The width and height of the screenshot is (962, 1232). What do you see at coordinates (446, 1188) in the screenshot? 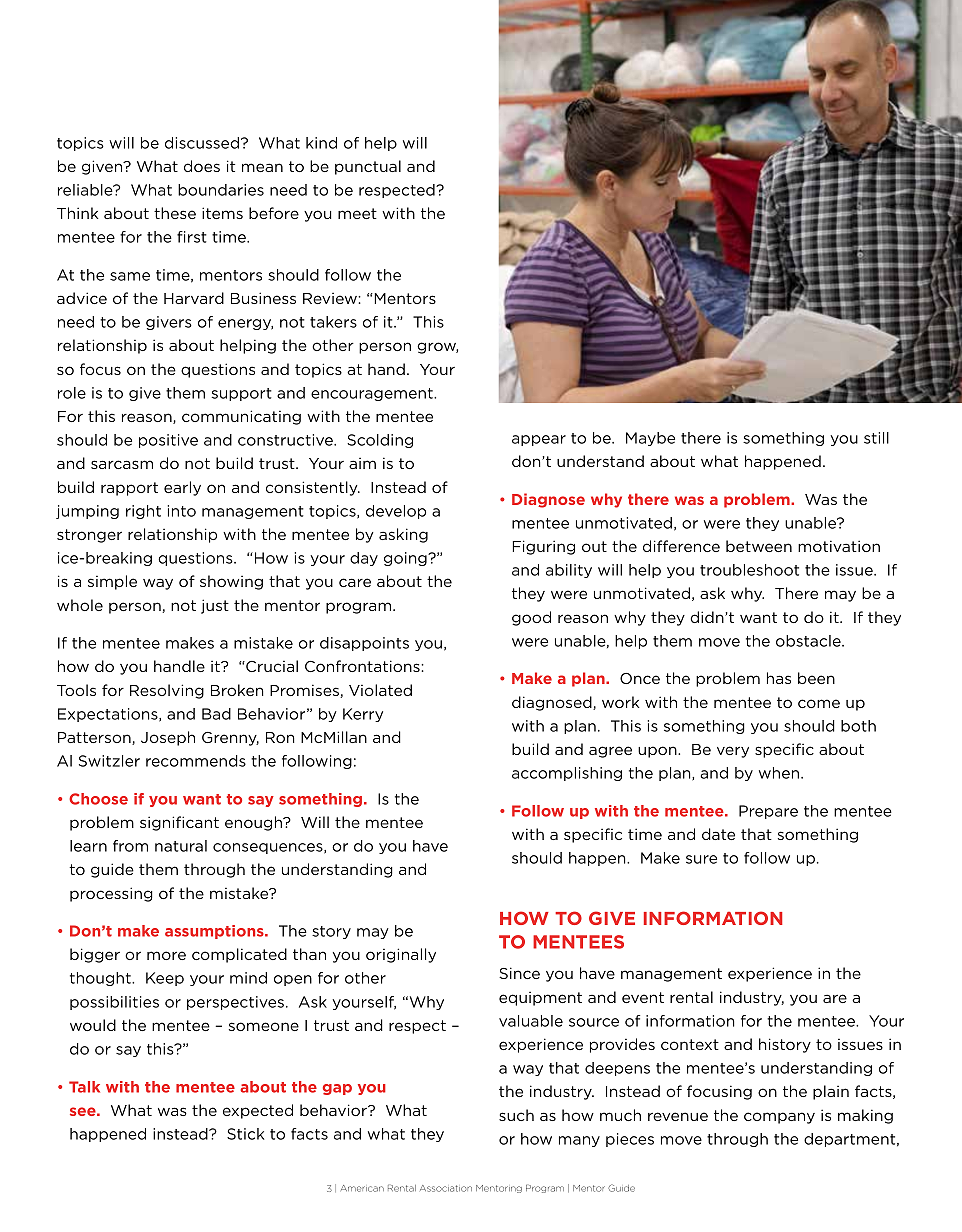
I see `Association` at bounding box center [446, 1188].
